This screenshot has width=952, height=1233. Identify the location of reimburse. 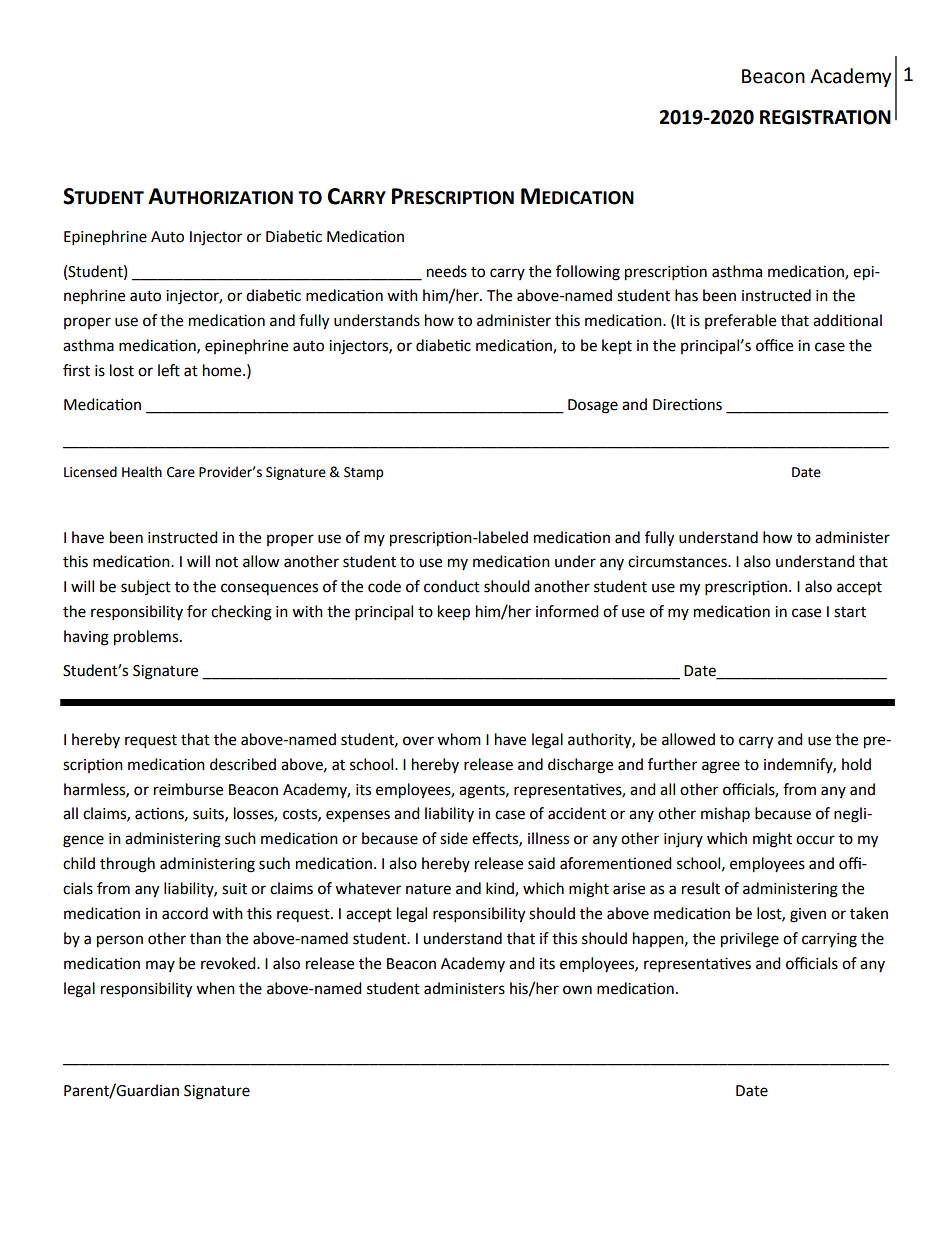
(188, 789).
